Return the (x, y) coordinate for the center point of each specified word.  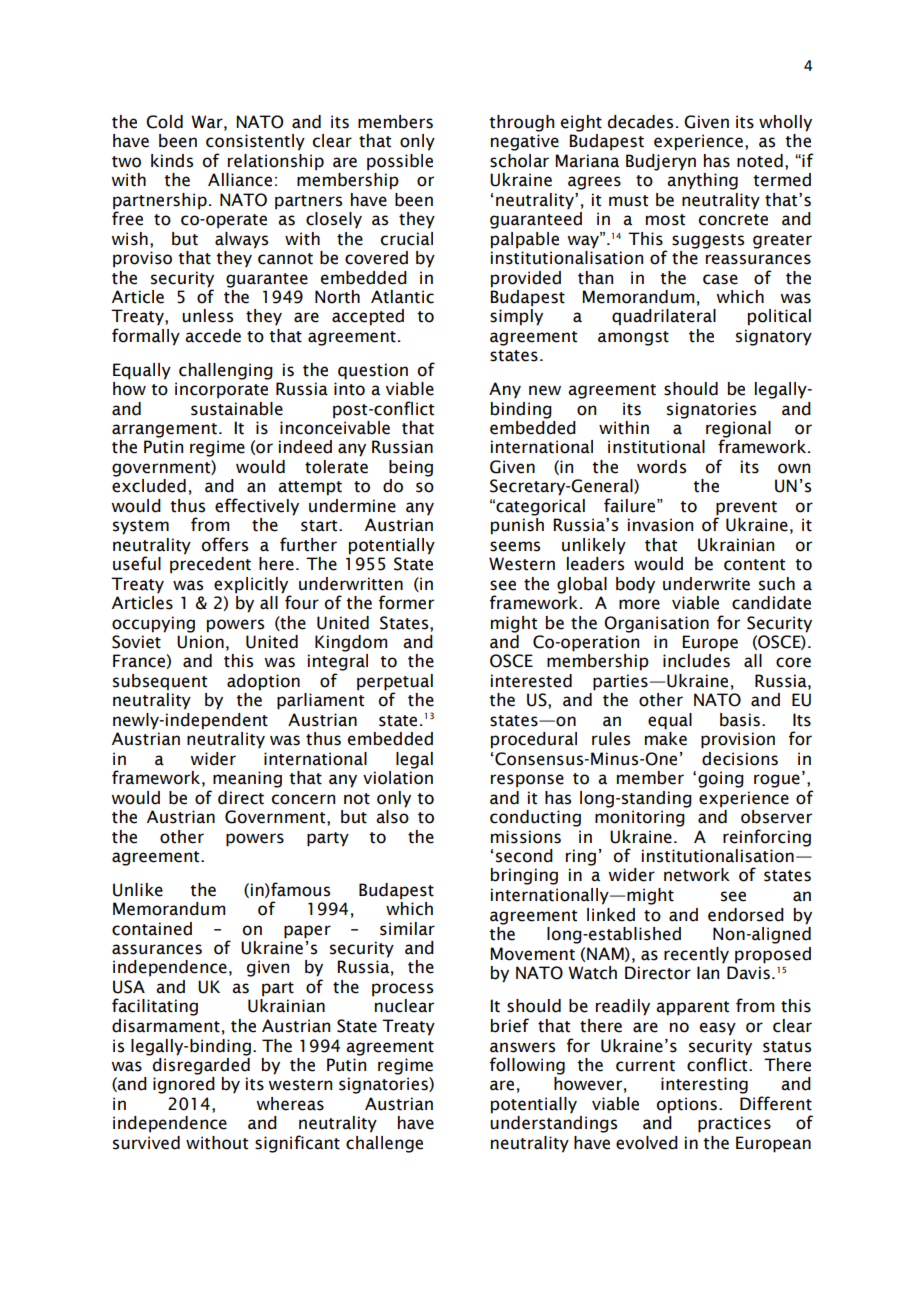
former (406, 602)
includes (696, 661)
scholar (519, 161)
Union (200, 642)
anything (702, 180)
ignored (184, 1085)
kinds (172, 161)
